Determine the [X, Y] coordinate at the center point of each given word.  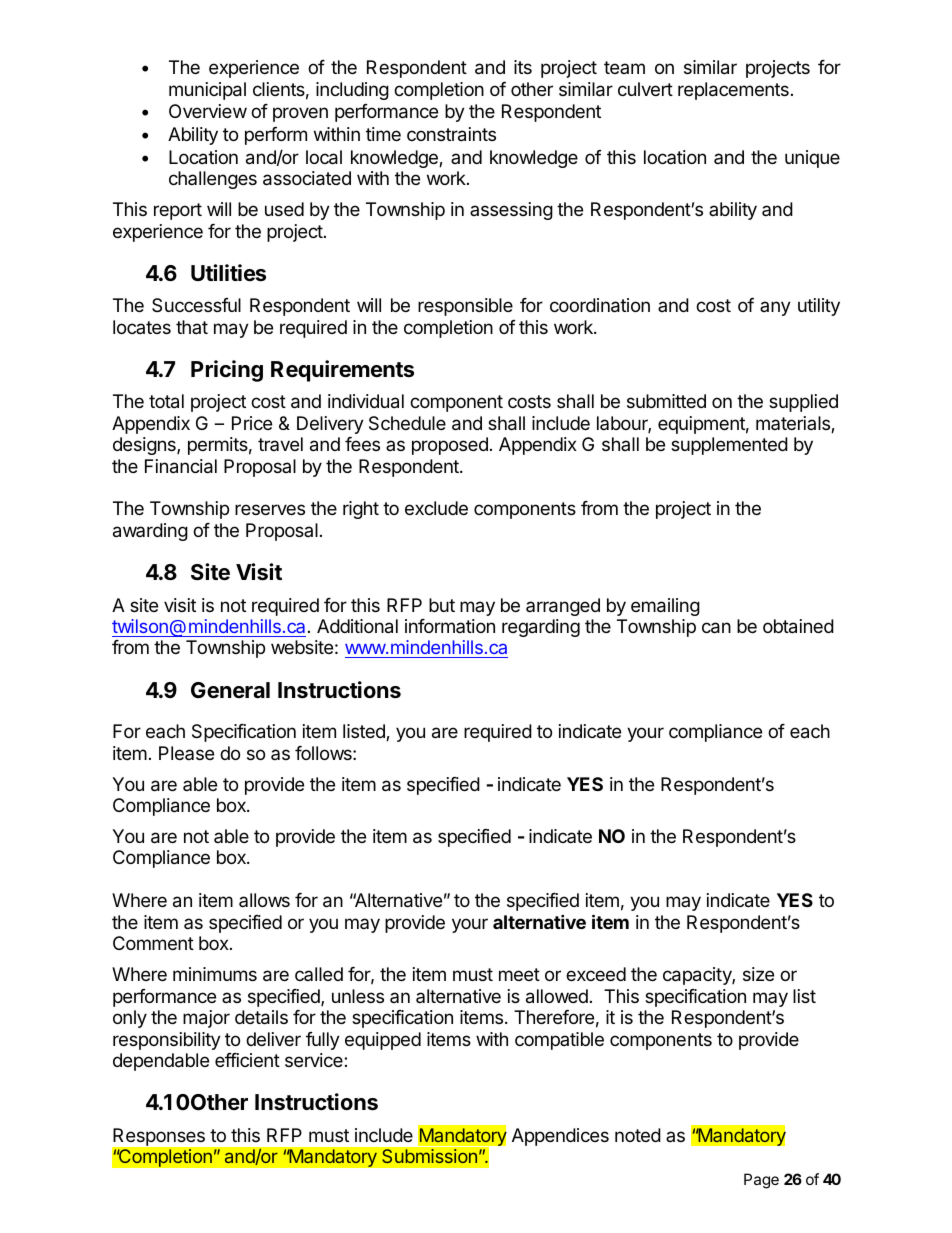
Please [186, 753]
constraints [451, 134]
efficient [247, 1060]
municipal [207, 91]
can [716, 628]
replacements [733, 91]
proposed [450, 446]
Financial [181, 466]
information [450, 626]
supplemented [729, 446]
